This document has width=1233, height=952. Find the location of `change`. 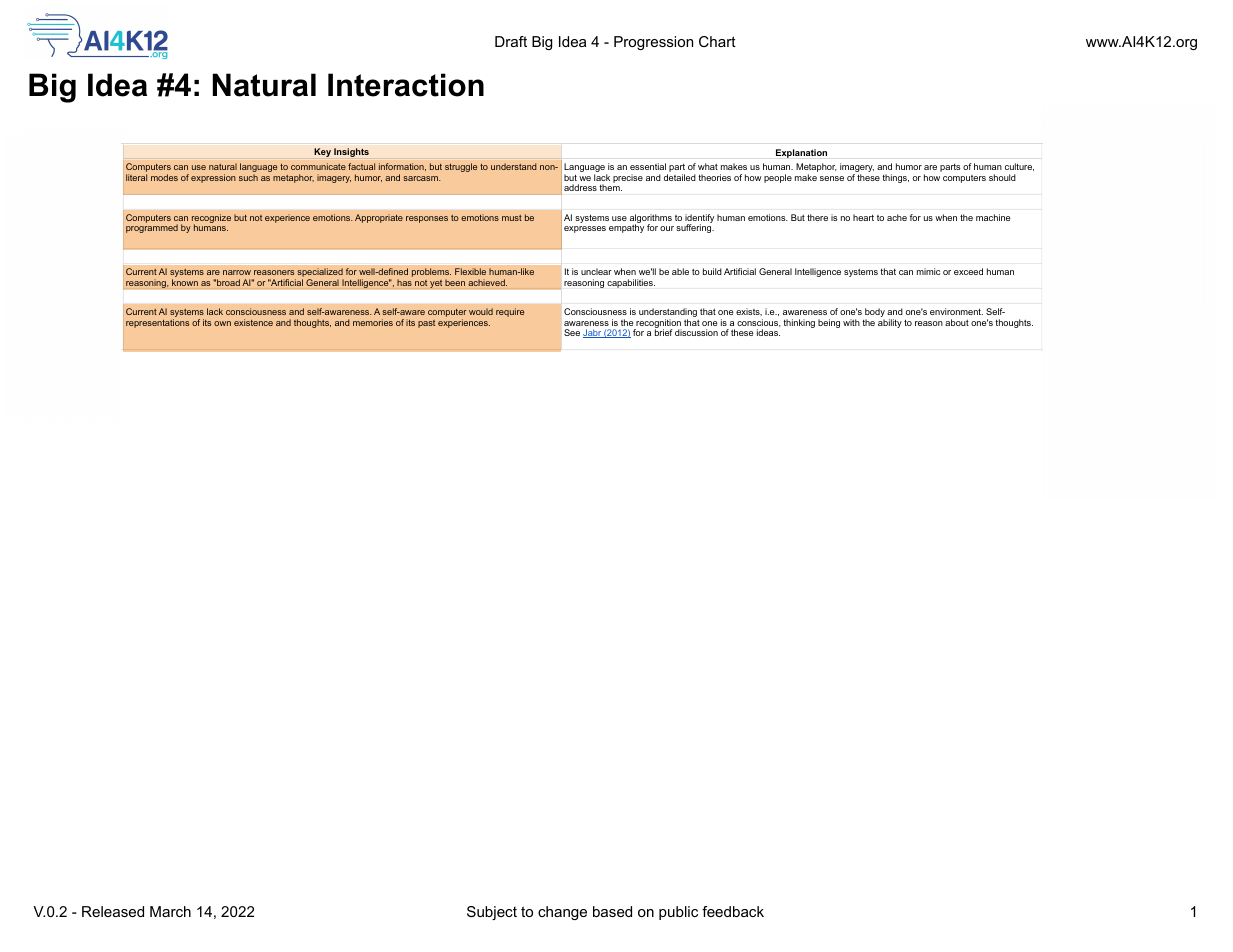

change is located at coordinates (562, 913).
